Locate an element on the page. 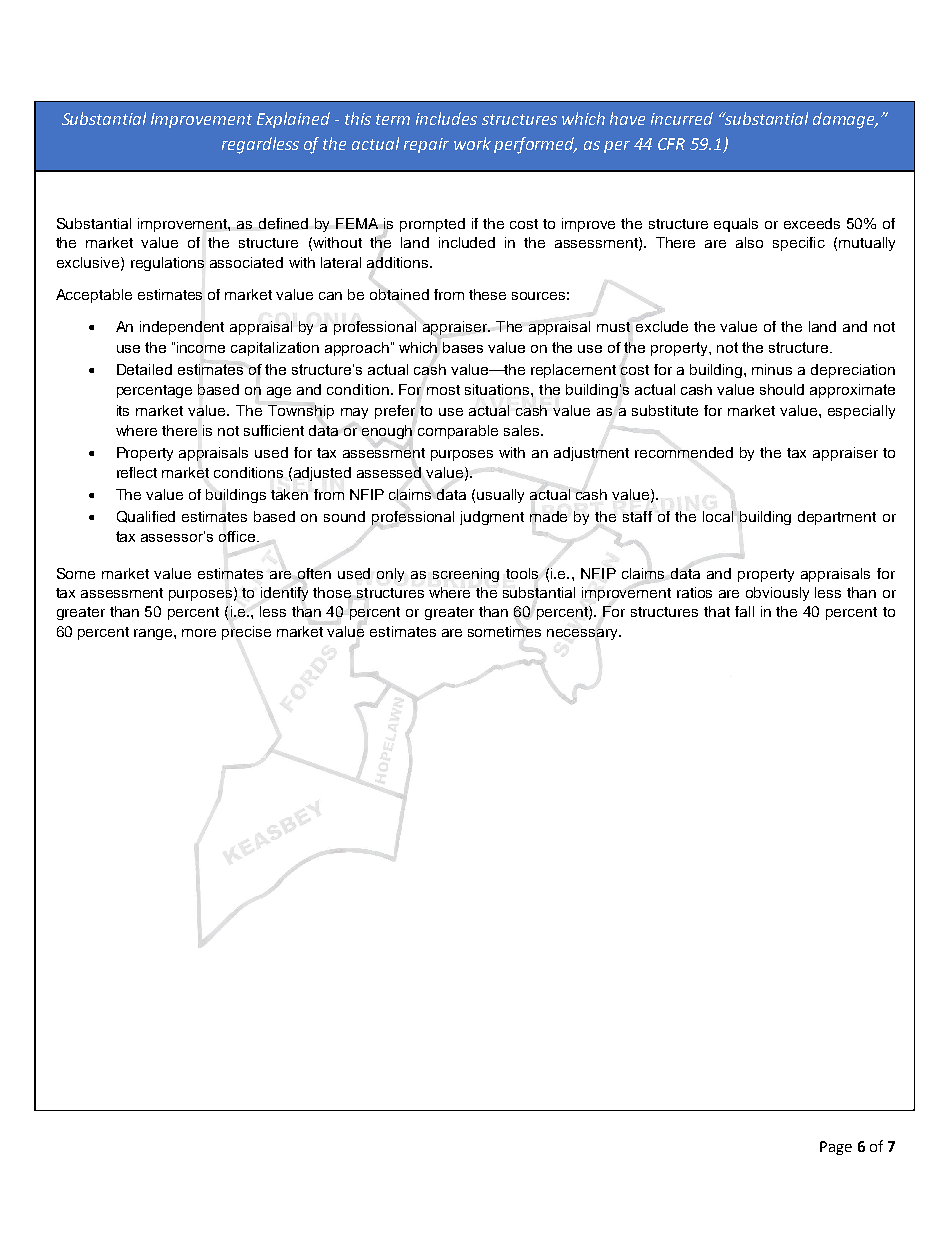  fall is located at coordinates (744, 611).
